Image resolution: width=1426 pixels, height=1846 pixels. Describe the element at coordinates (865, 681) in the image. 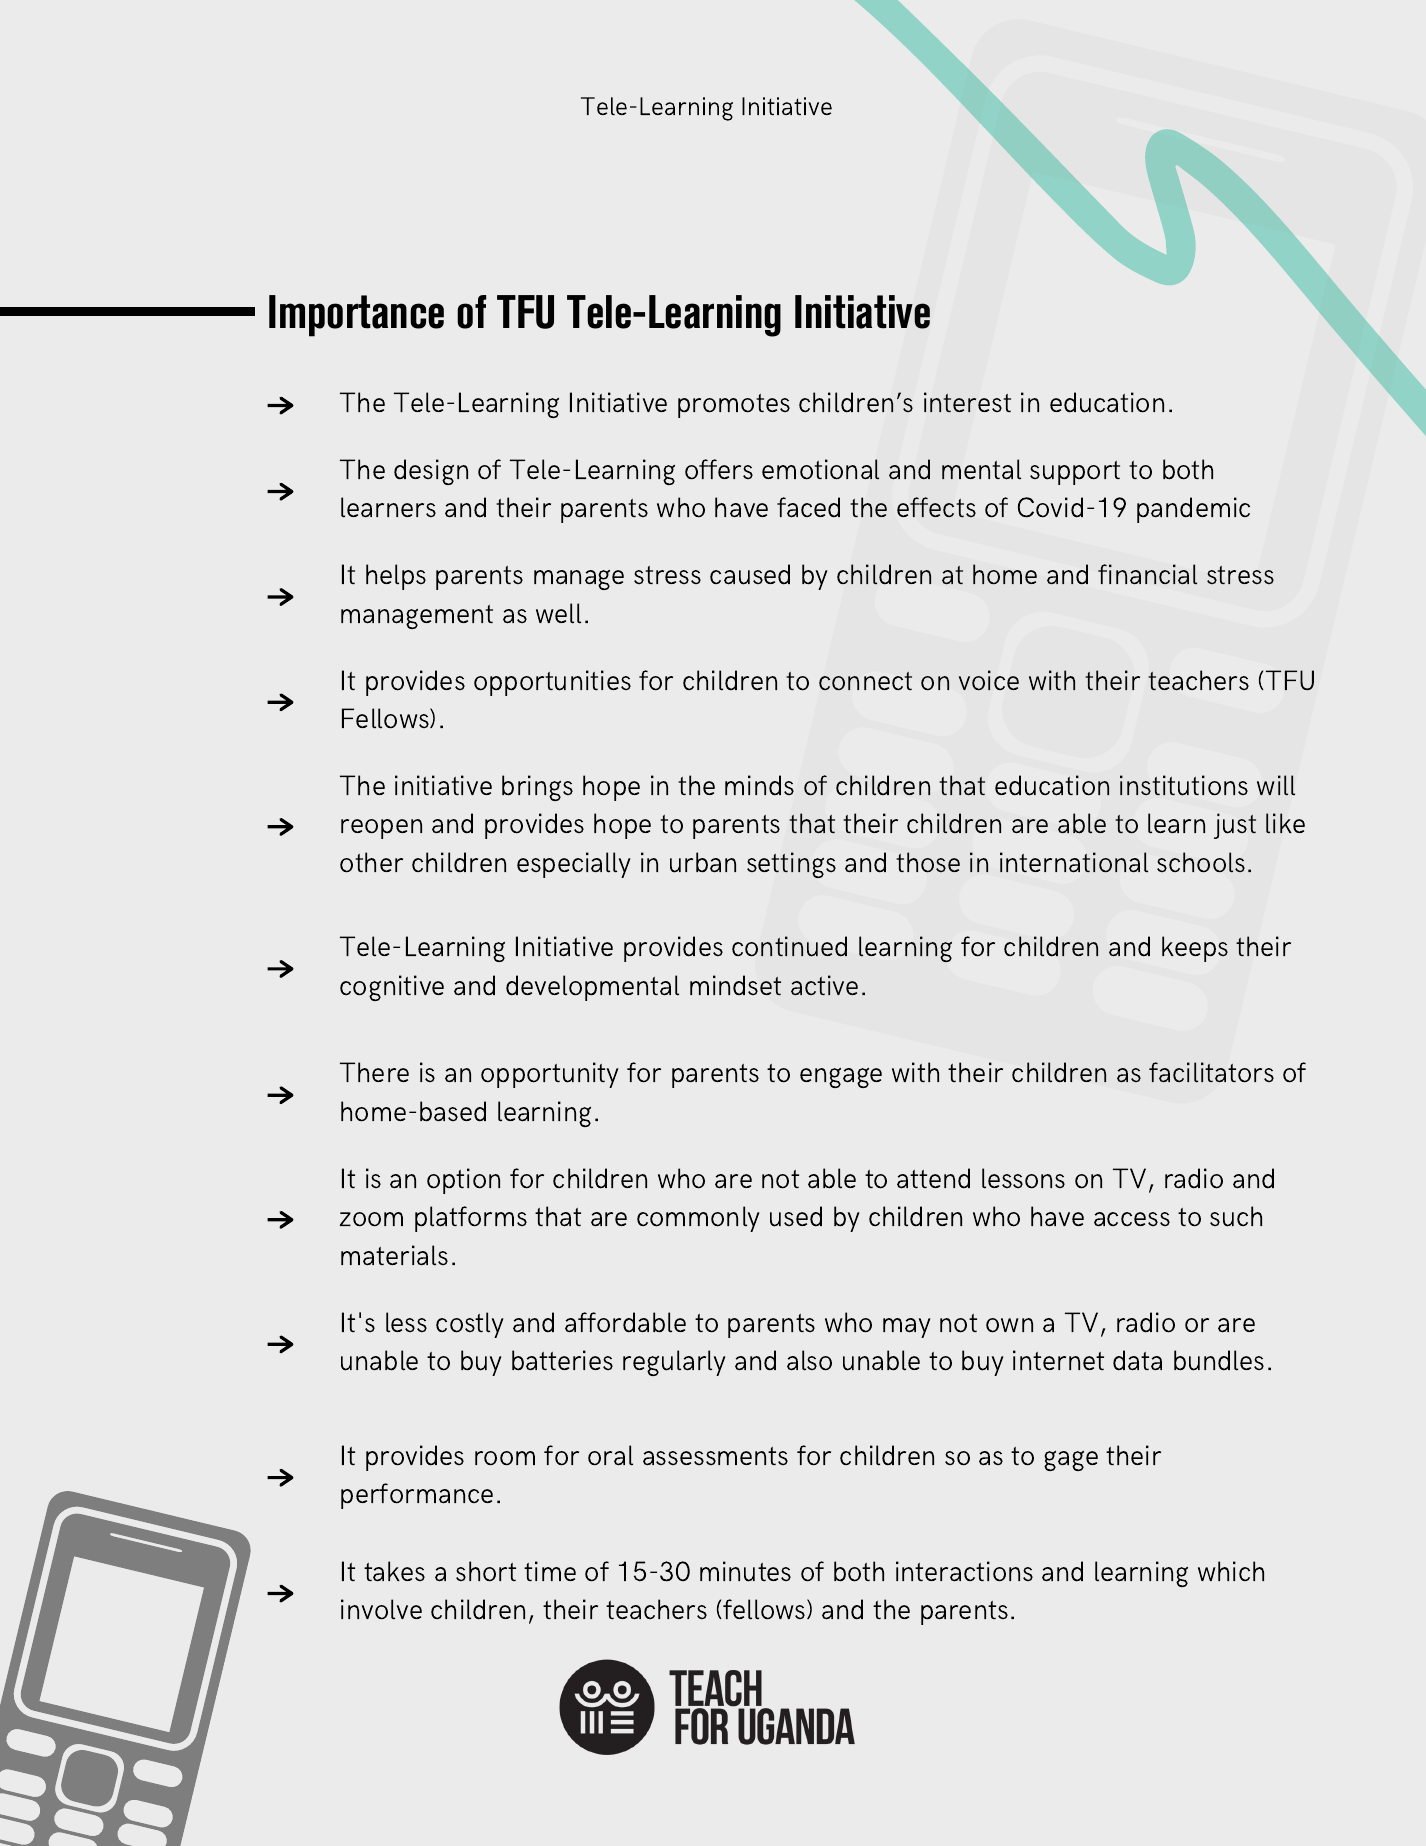

I see `connect` at that location.
